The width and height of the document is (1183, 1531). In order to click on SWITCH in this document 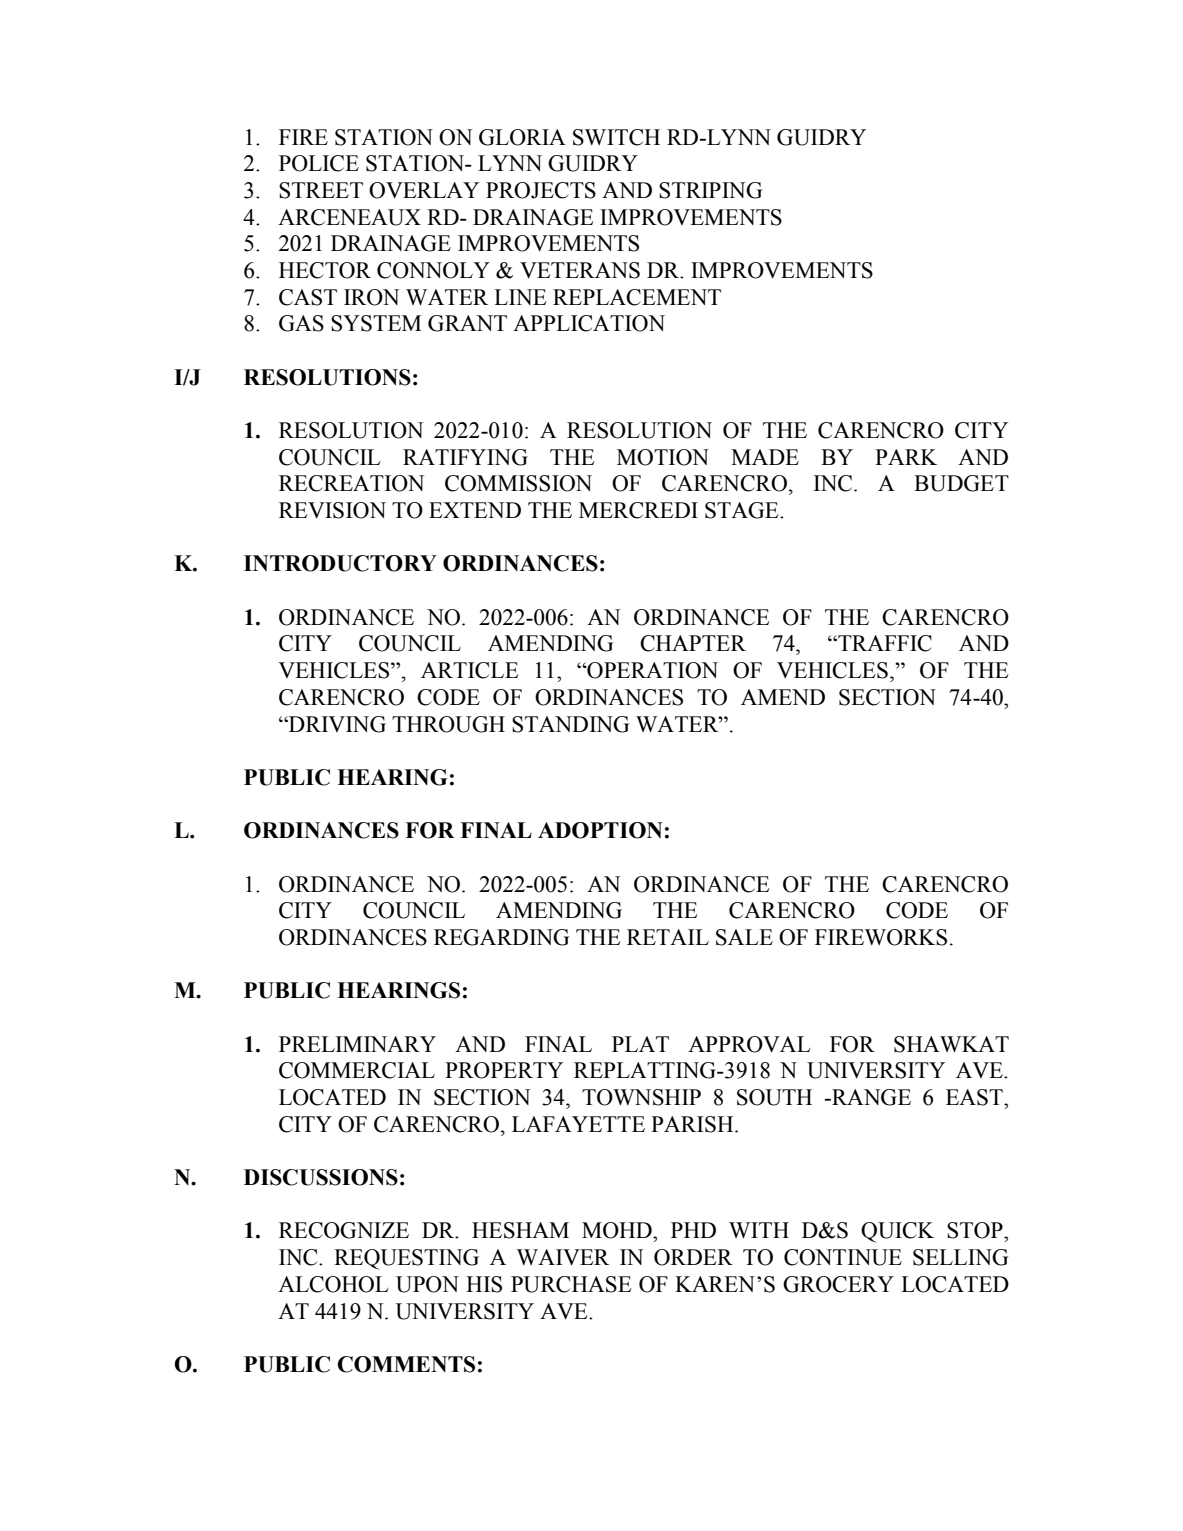, I will do `click(616, 137)`.
